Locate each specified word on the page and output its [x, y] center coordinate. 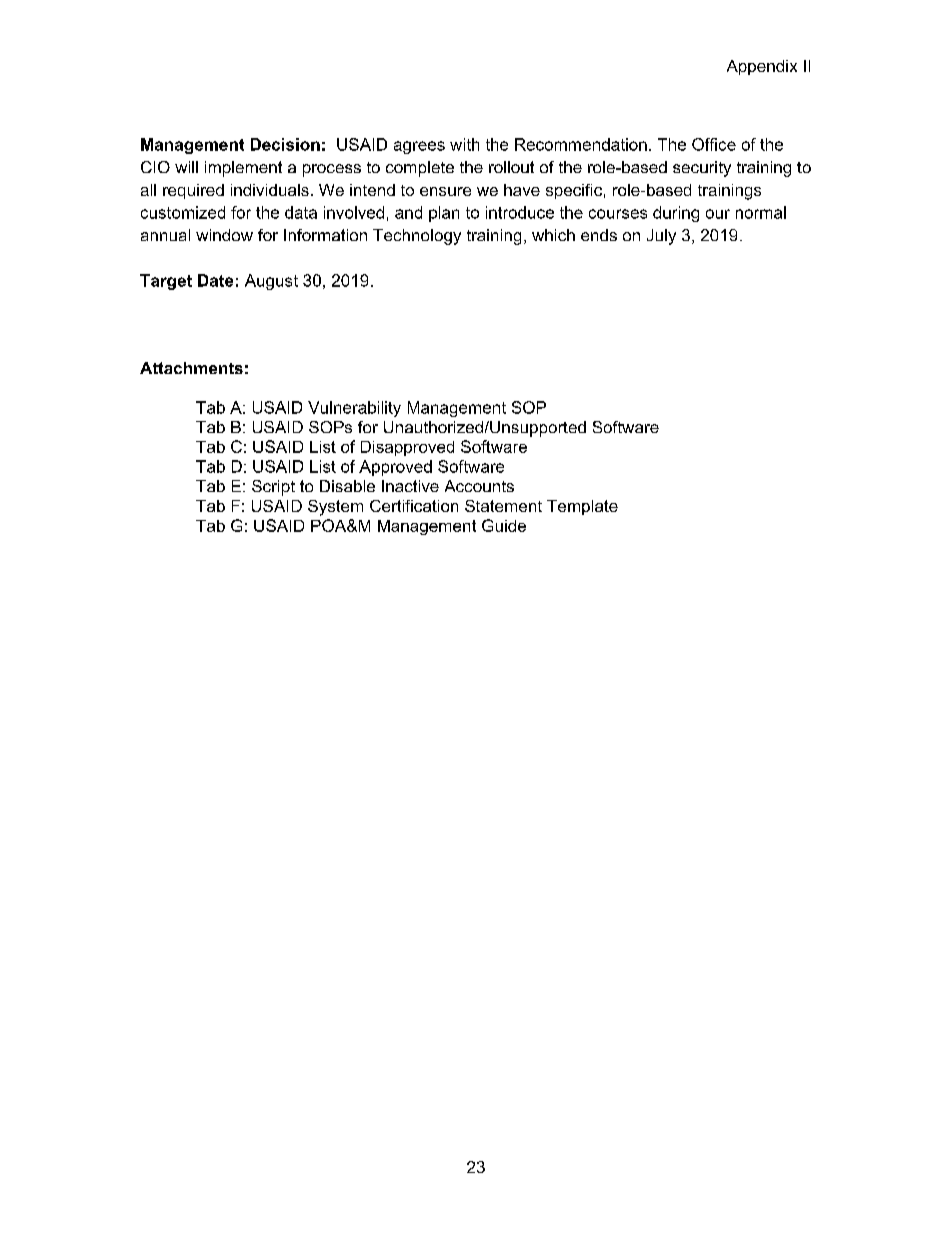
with [464, 144]
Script [273, 488]
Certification [414, 506]
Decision [285, 144]
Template [582, 507]
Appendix [762, 67]
